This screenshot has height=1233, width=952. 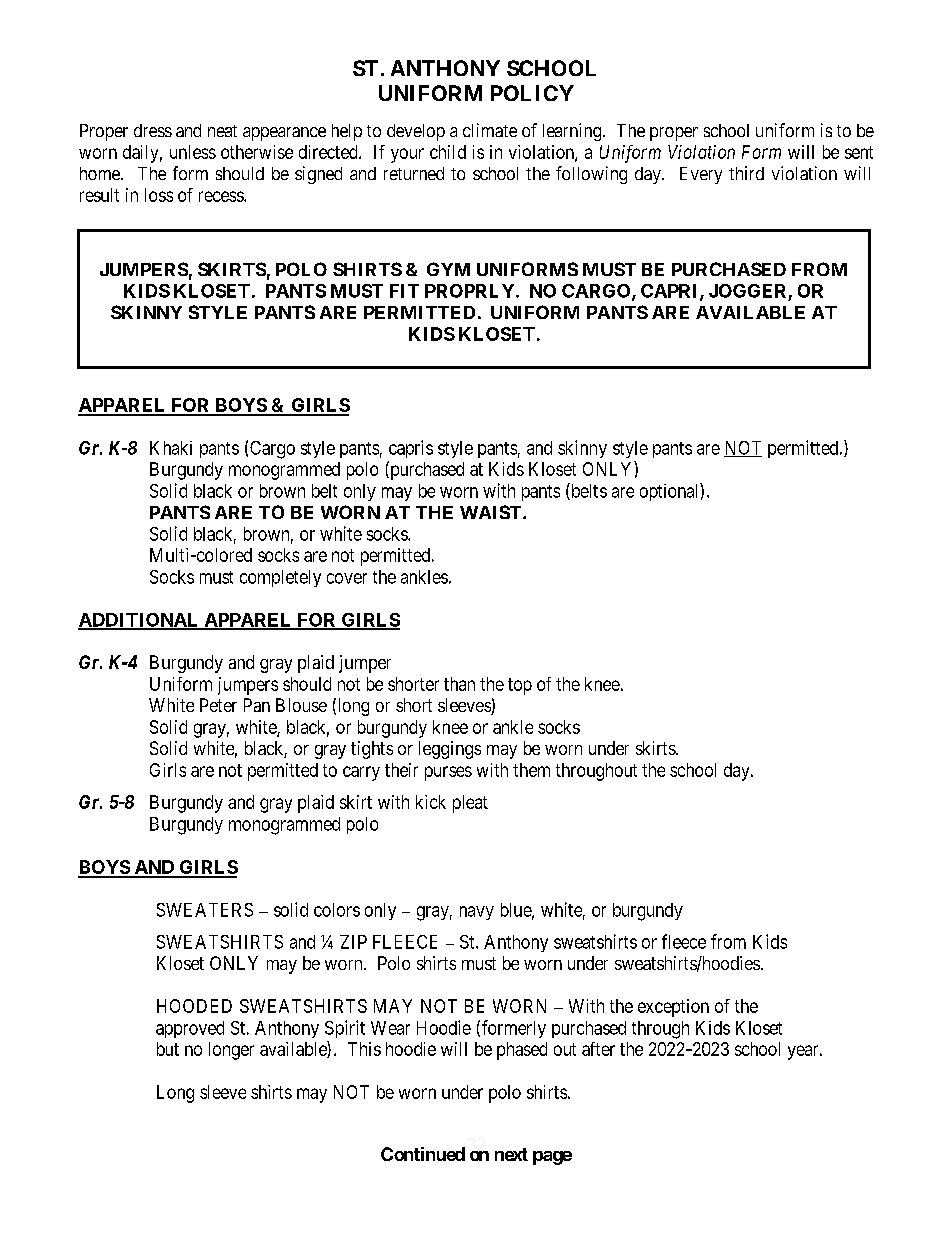 What do you see at coordinates (459, 684) in the screenshot?
I see `than` at bounding box center [459, 684].
